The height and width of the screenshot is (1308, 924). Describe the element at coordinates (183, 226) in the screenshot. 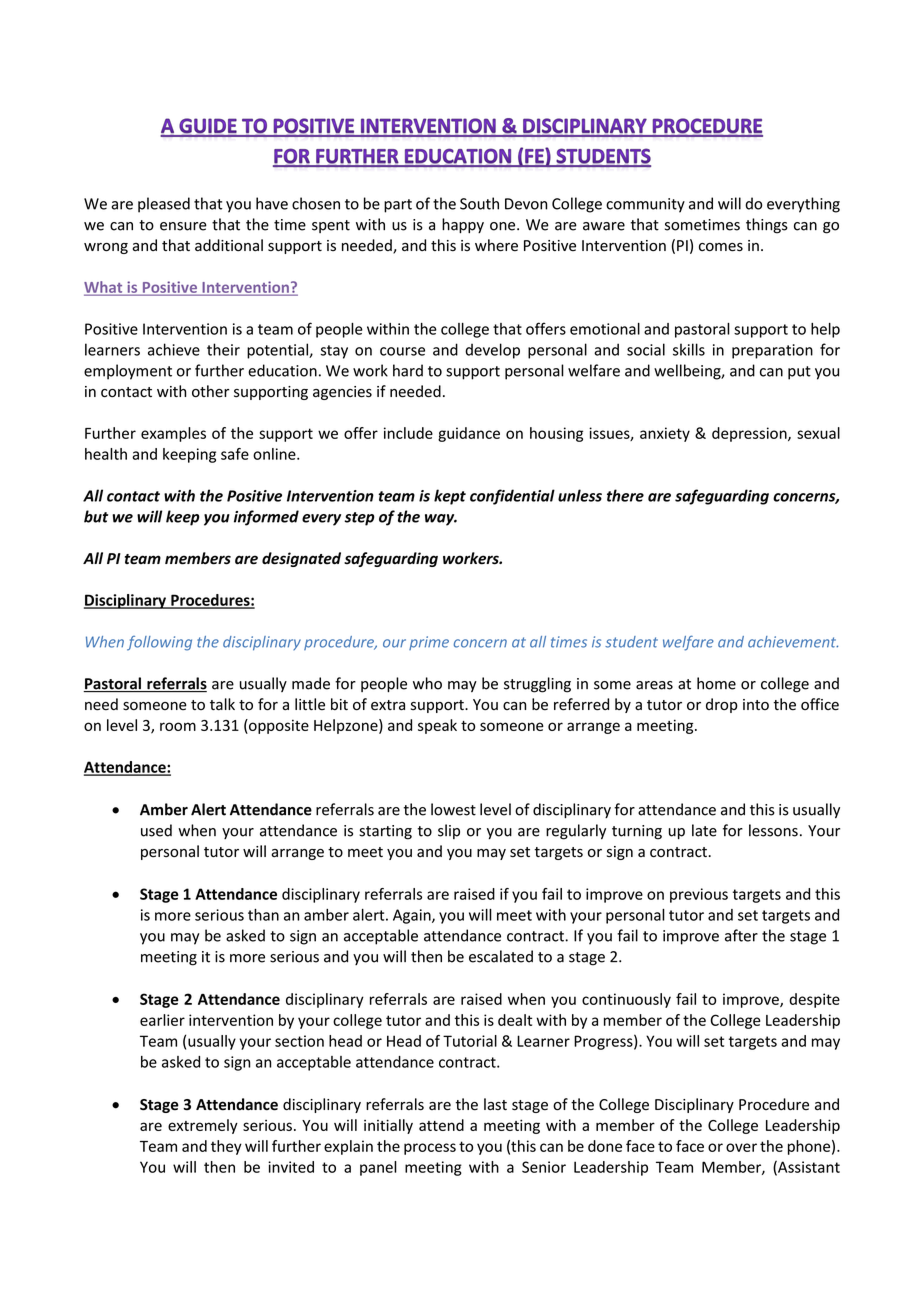

I see `ensure` at that location.
